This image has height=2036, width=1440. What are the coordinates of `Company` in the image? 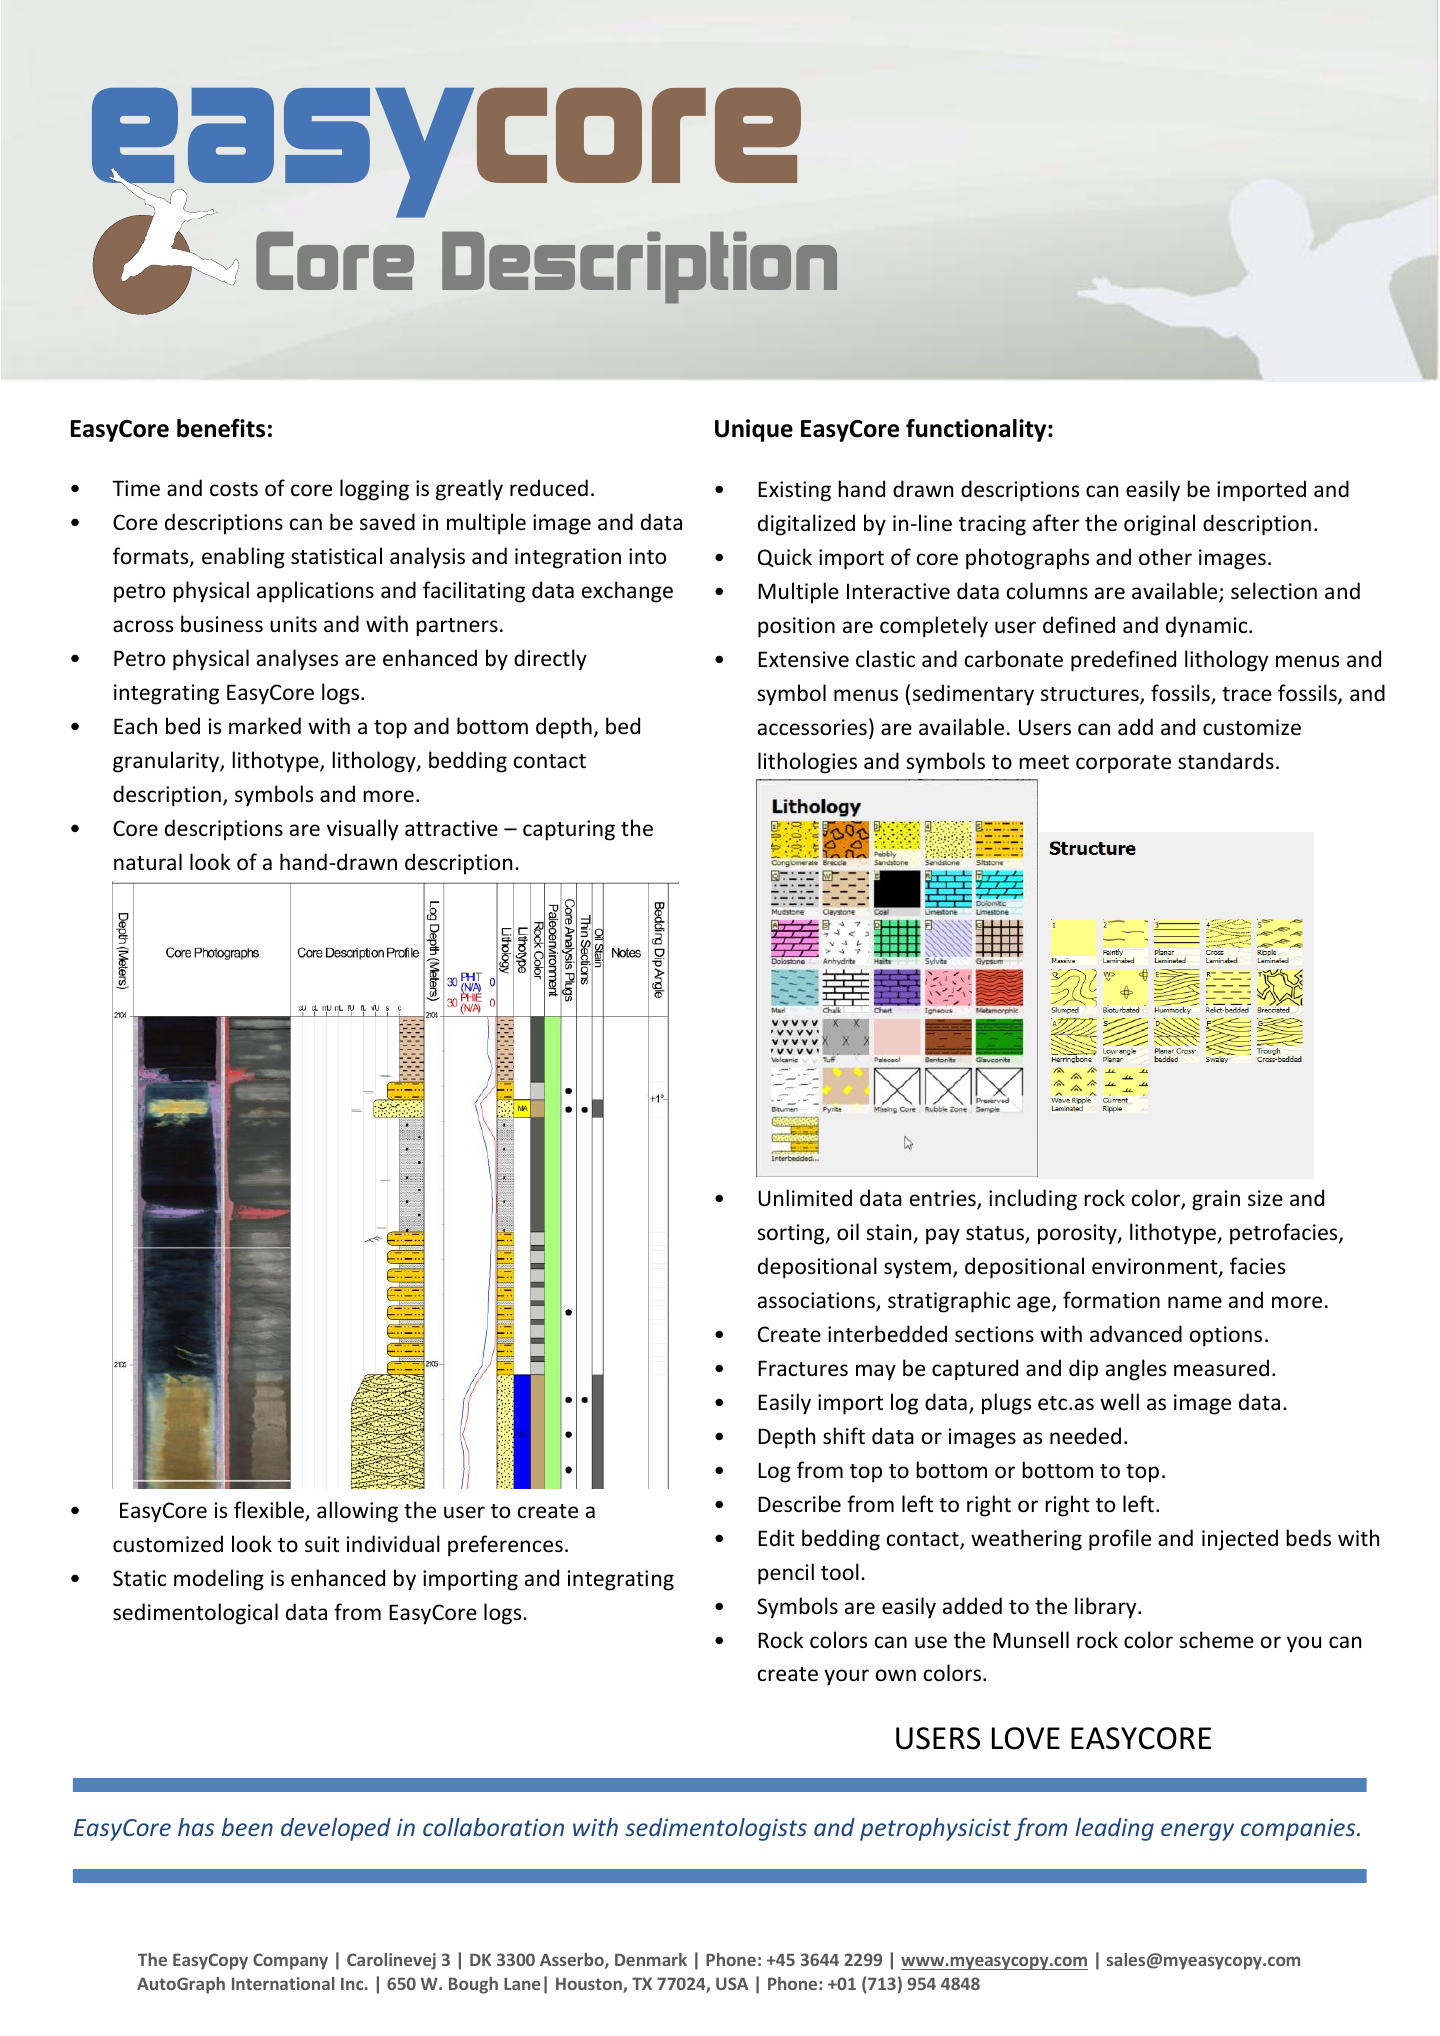 It's located at (290, 1961).
